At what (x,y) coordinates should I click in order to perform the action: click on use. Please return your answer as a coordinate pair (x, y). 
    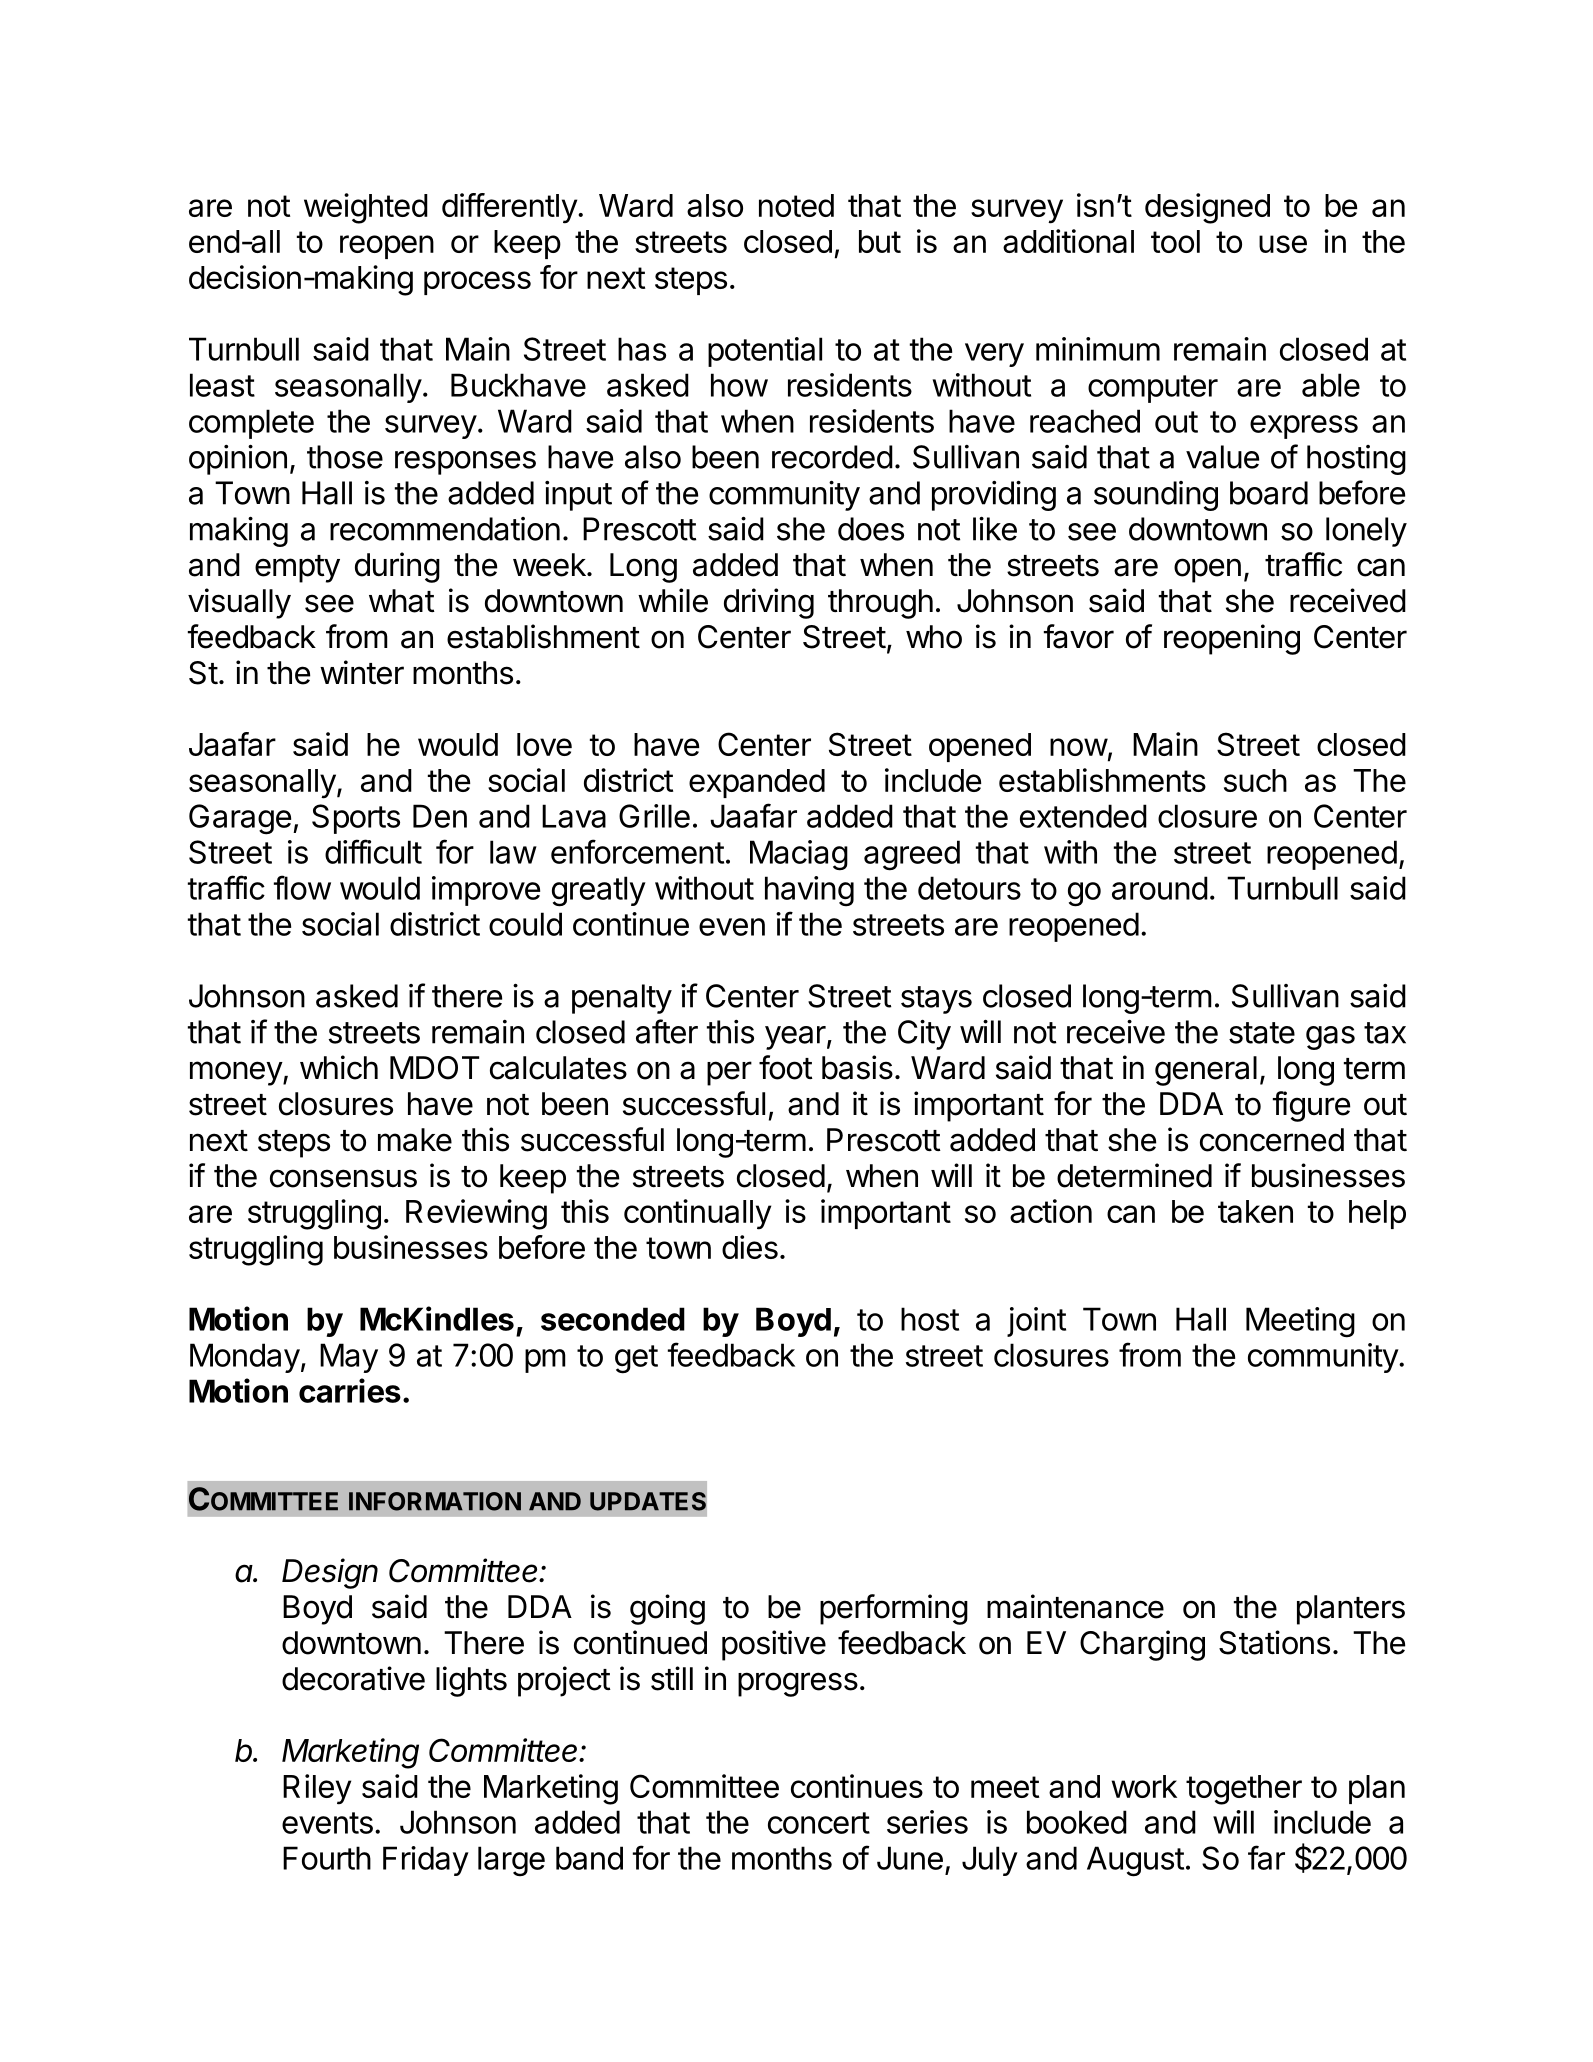
    Looking at the image, I should click on (1283, 244).
